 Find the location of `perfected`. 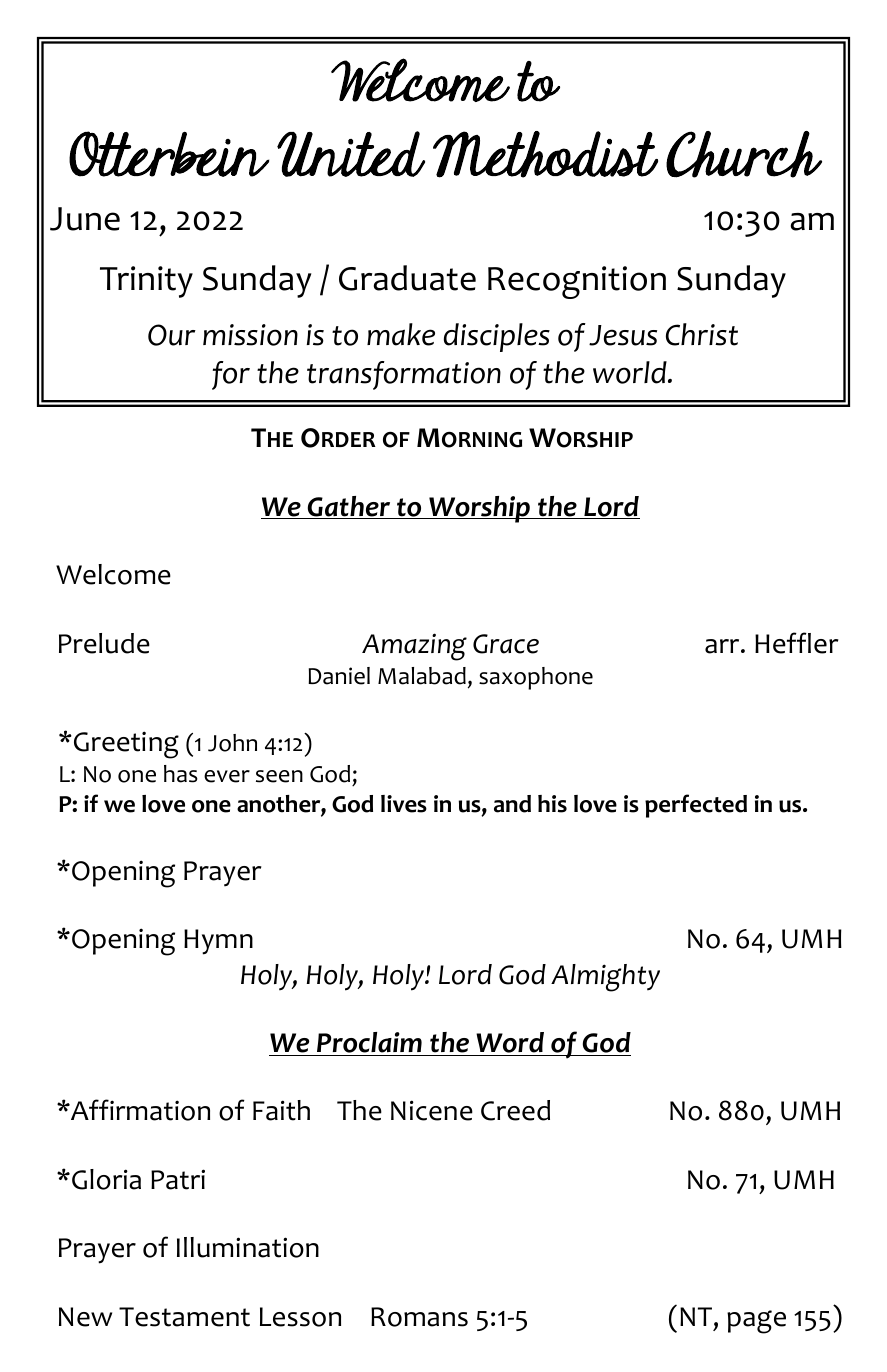

perfected is located at coordinates (696, 806).
